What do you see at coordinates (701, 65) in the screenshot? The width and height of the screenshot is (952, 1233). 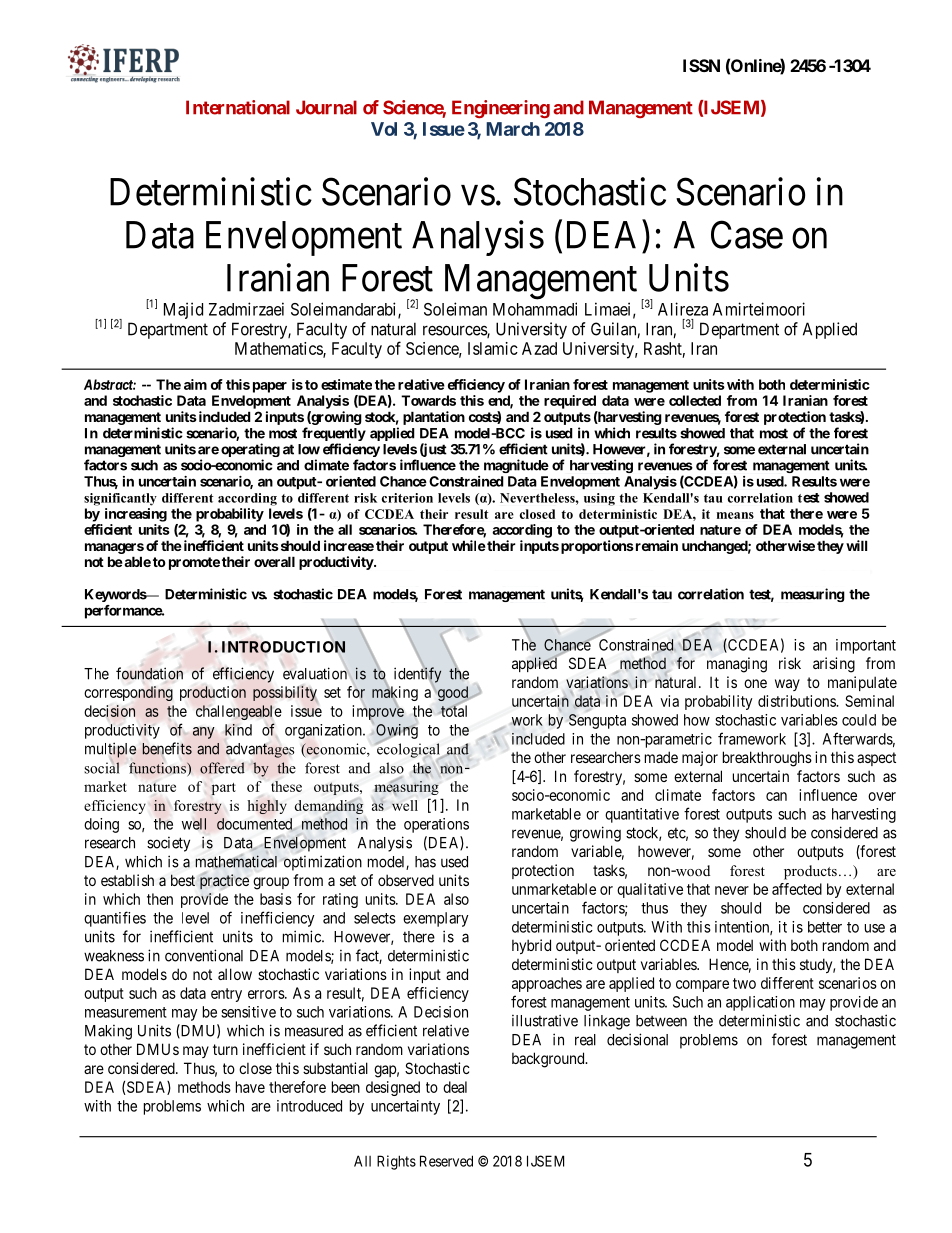 I see `ISSN` at bounding box center [701, 65].
